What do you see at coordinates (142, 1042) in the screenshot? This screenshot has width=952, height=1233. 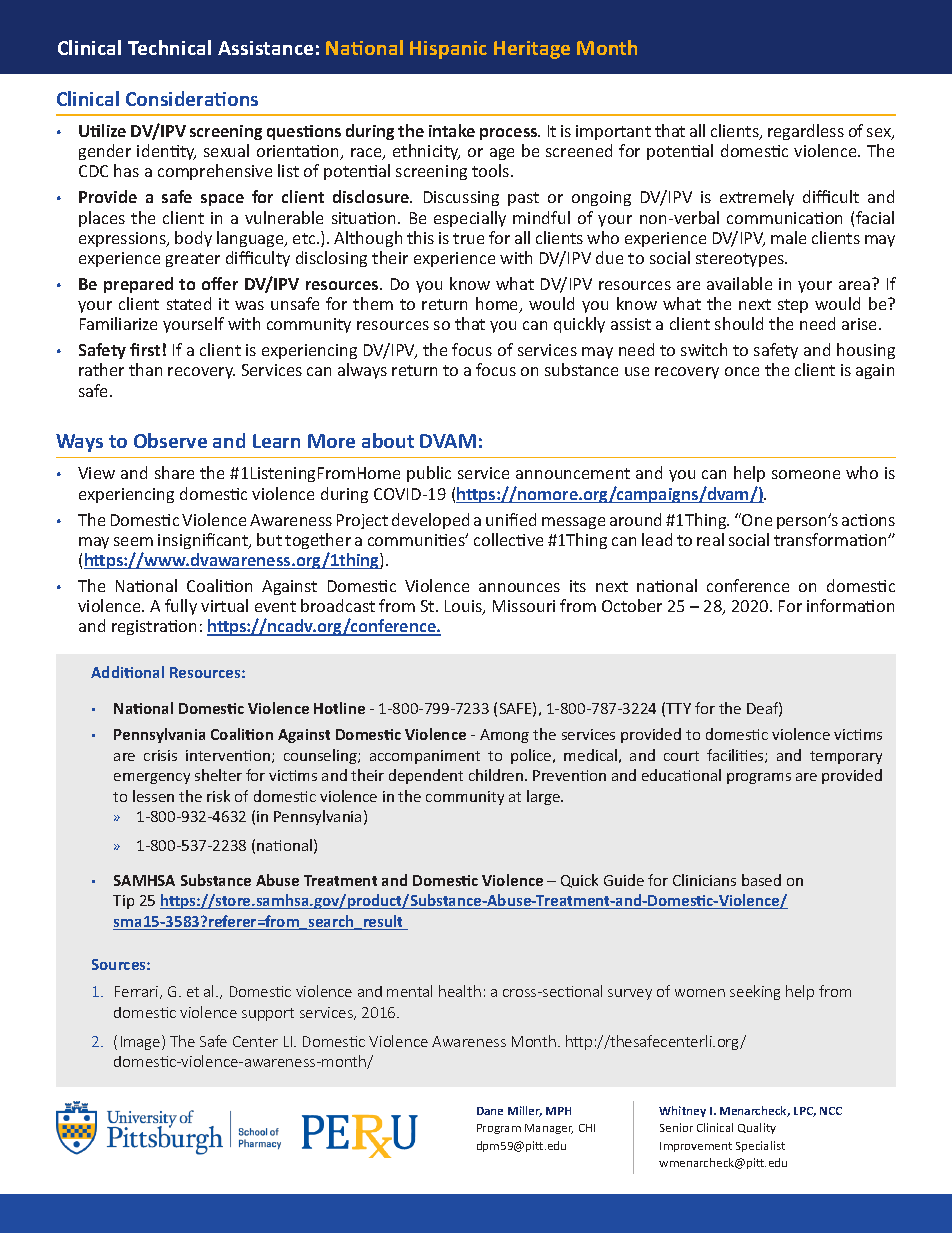 I see `Image` at bounding box center [142, 1042].
